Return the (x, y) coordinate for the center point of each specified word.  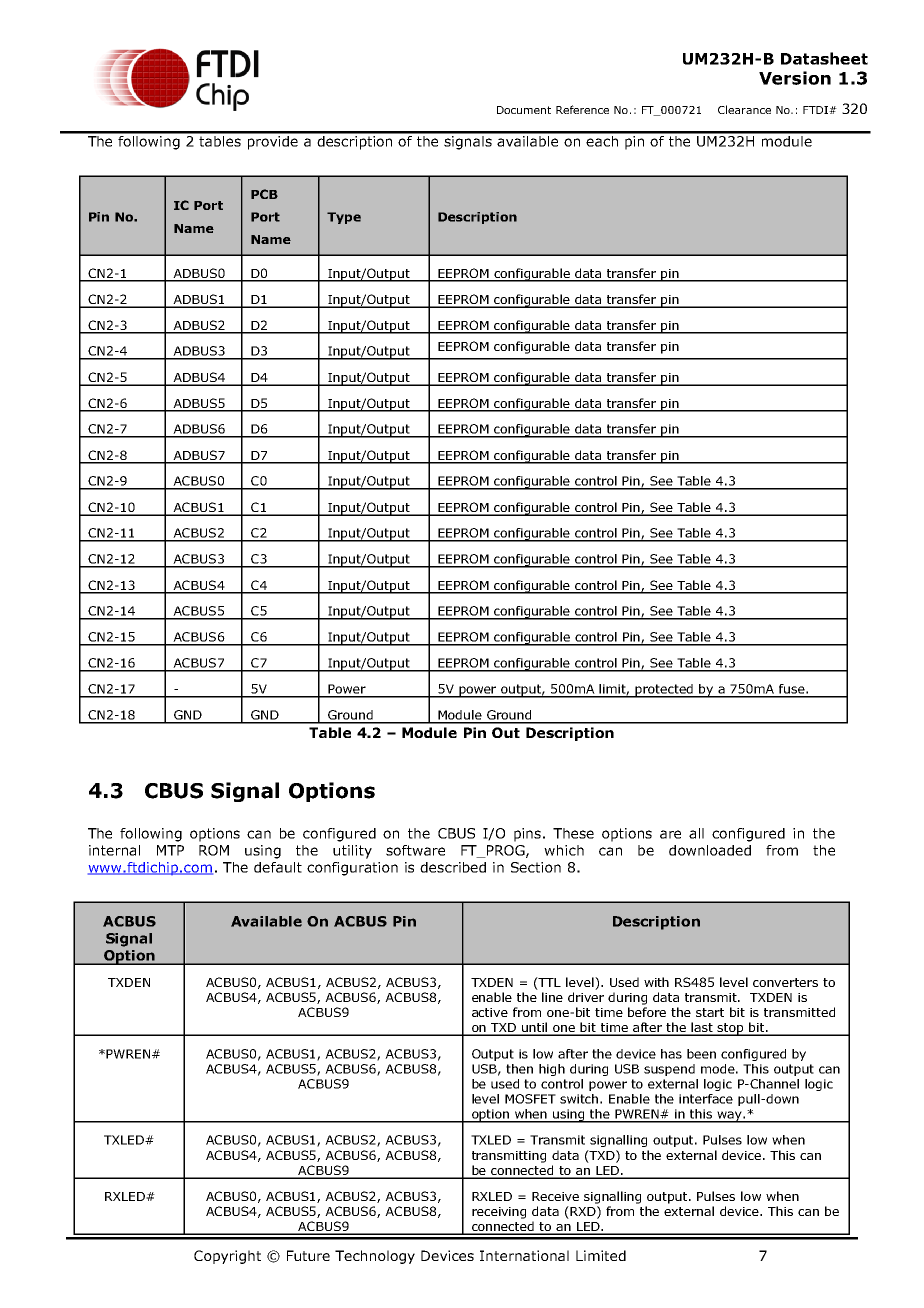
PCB (264, 194)
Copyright (227, 1257)
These (573, 833)
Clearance (744, 109)
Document (524, 110)
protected (665, 691)
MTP (170, 850)
